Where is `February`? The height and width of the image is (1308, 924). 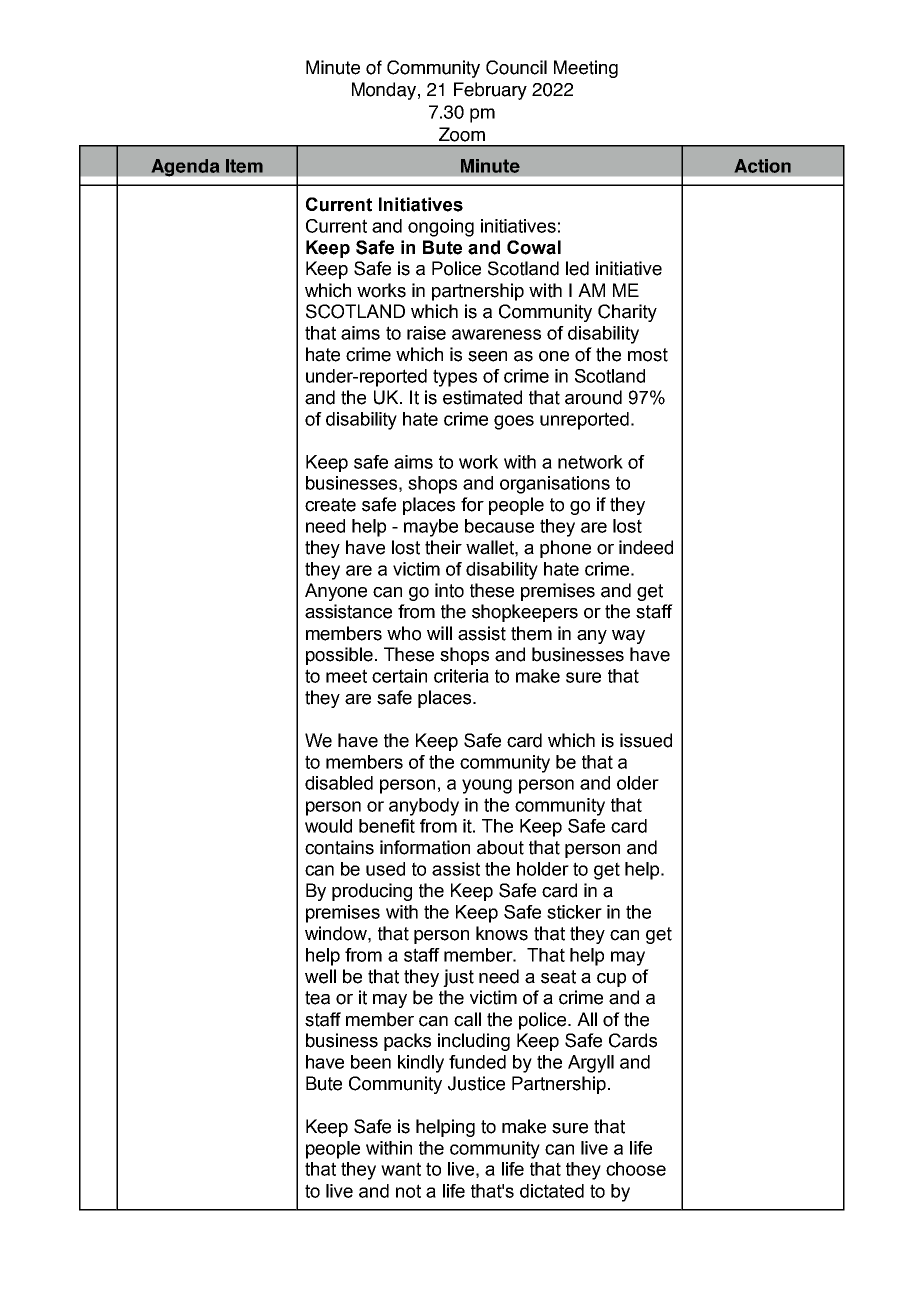
February is located at coordinates (490, 91).
